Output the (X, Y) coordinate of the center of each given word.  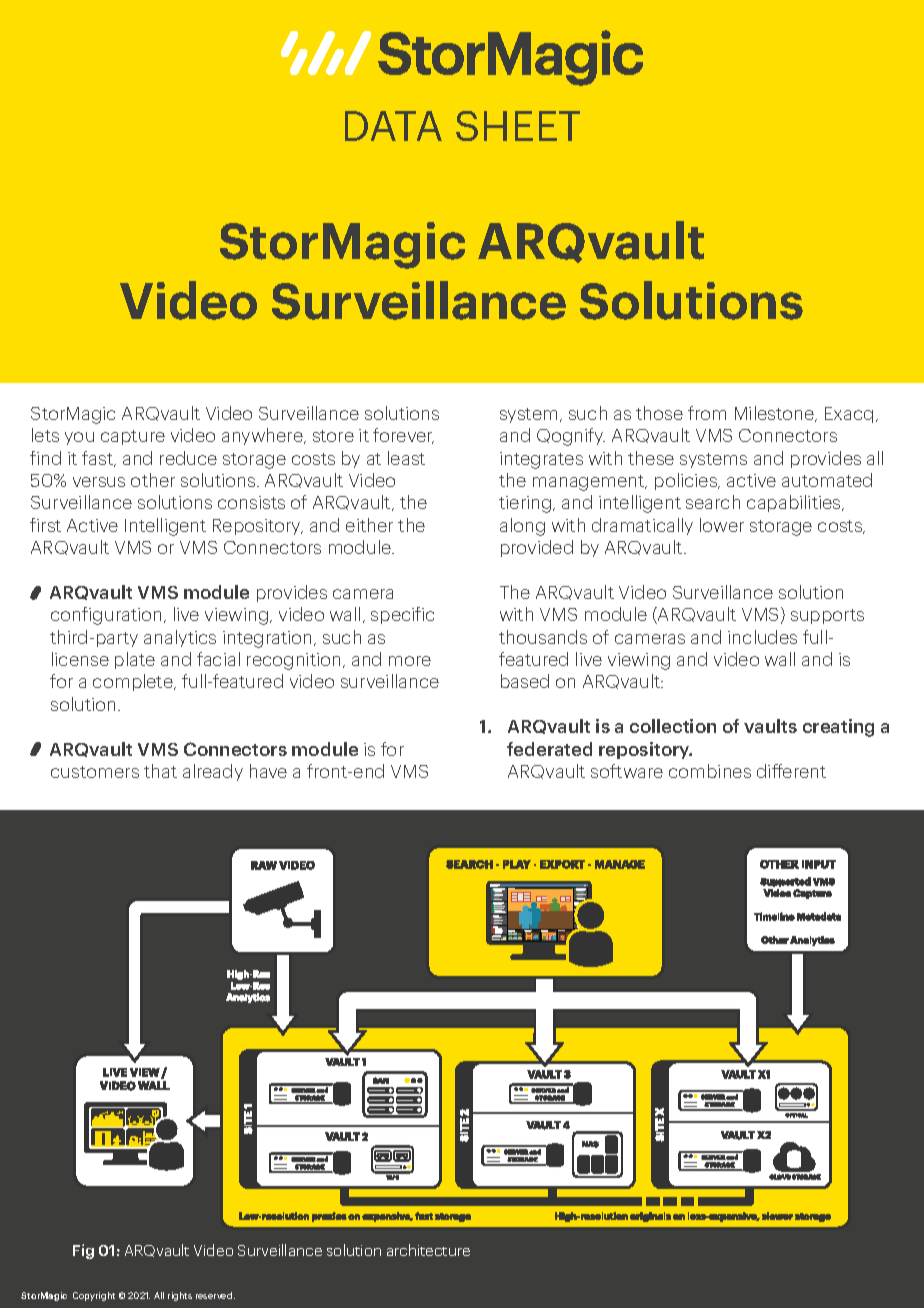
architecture (428, 1250)
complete (134, 682)
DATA (393, 126)
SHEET (518, 126)
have (268, 771)
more (410, 661)
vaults (770, 726)
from (707, 413)
